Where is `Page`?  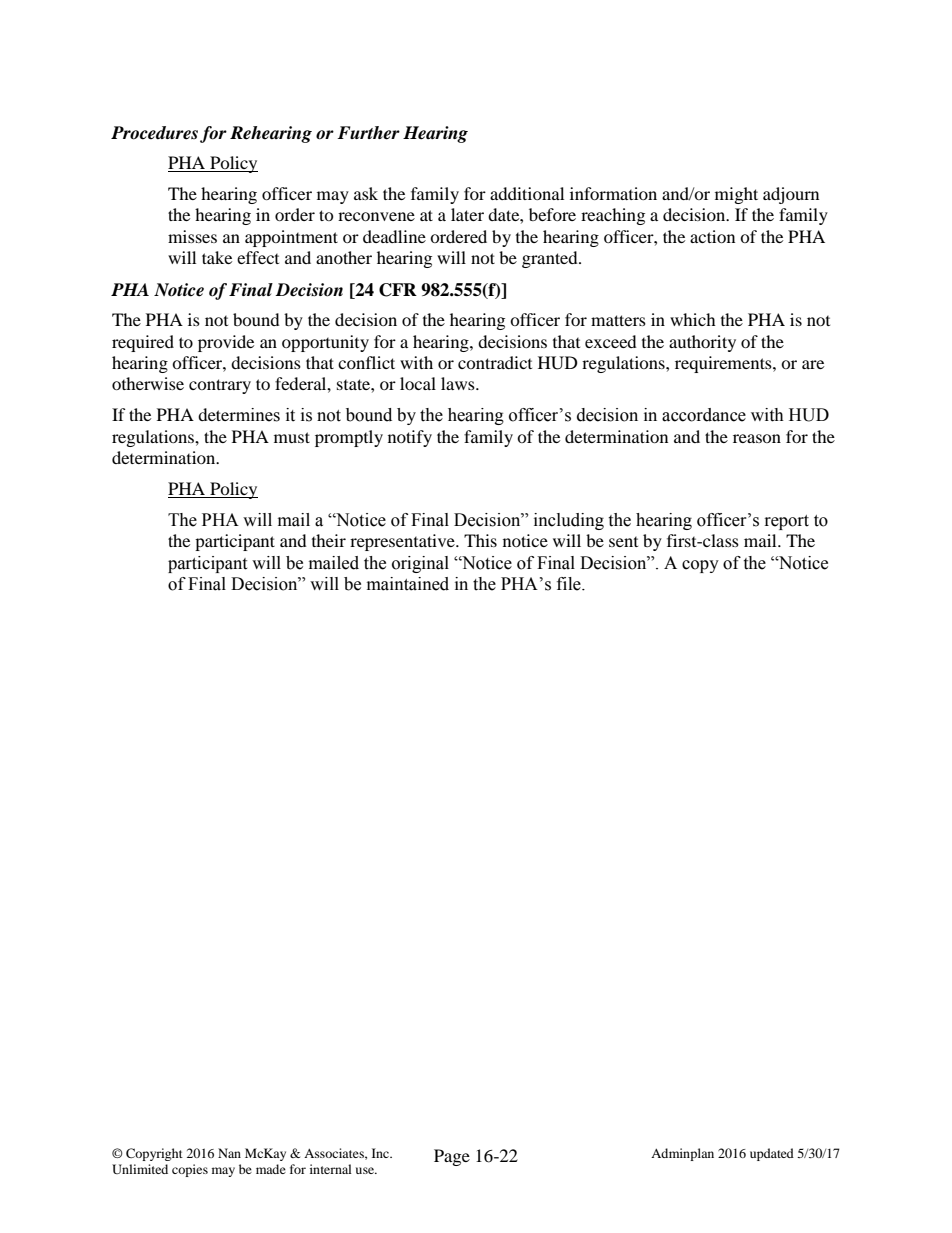 Page is located at coordinates (452, 1157).
